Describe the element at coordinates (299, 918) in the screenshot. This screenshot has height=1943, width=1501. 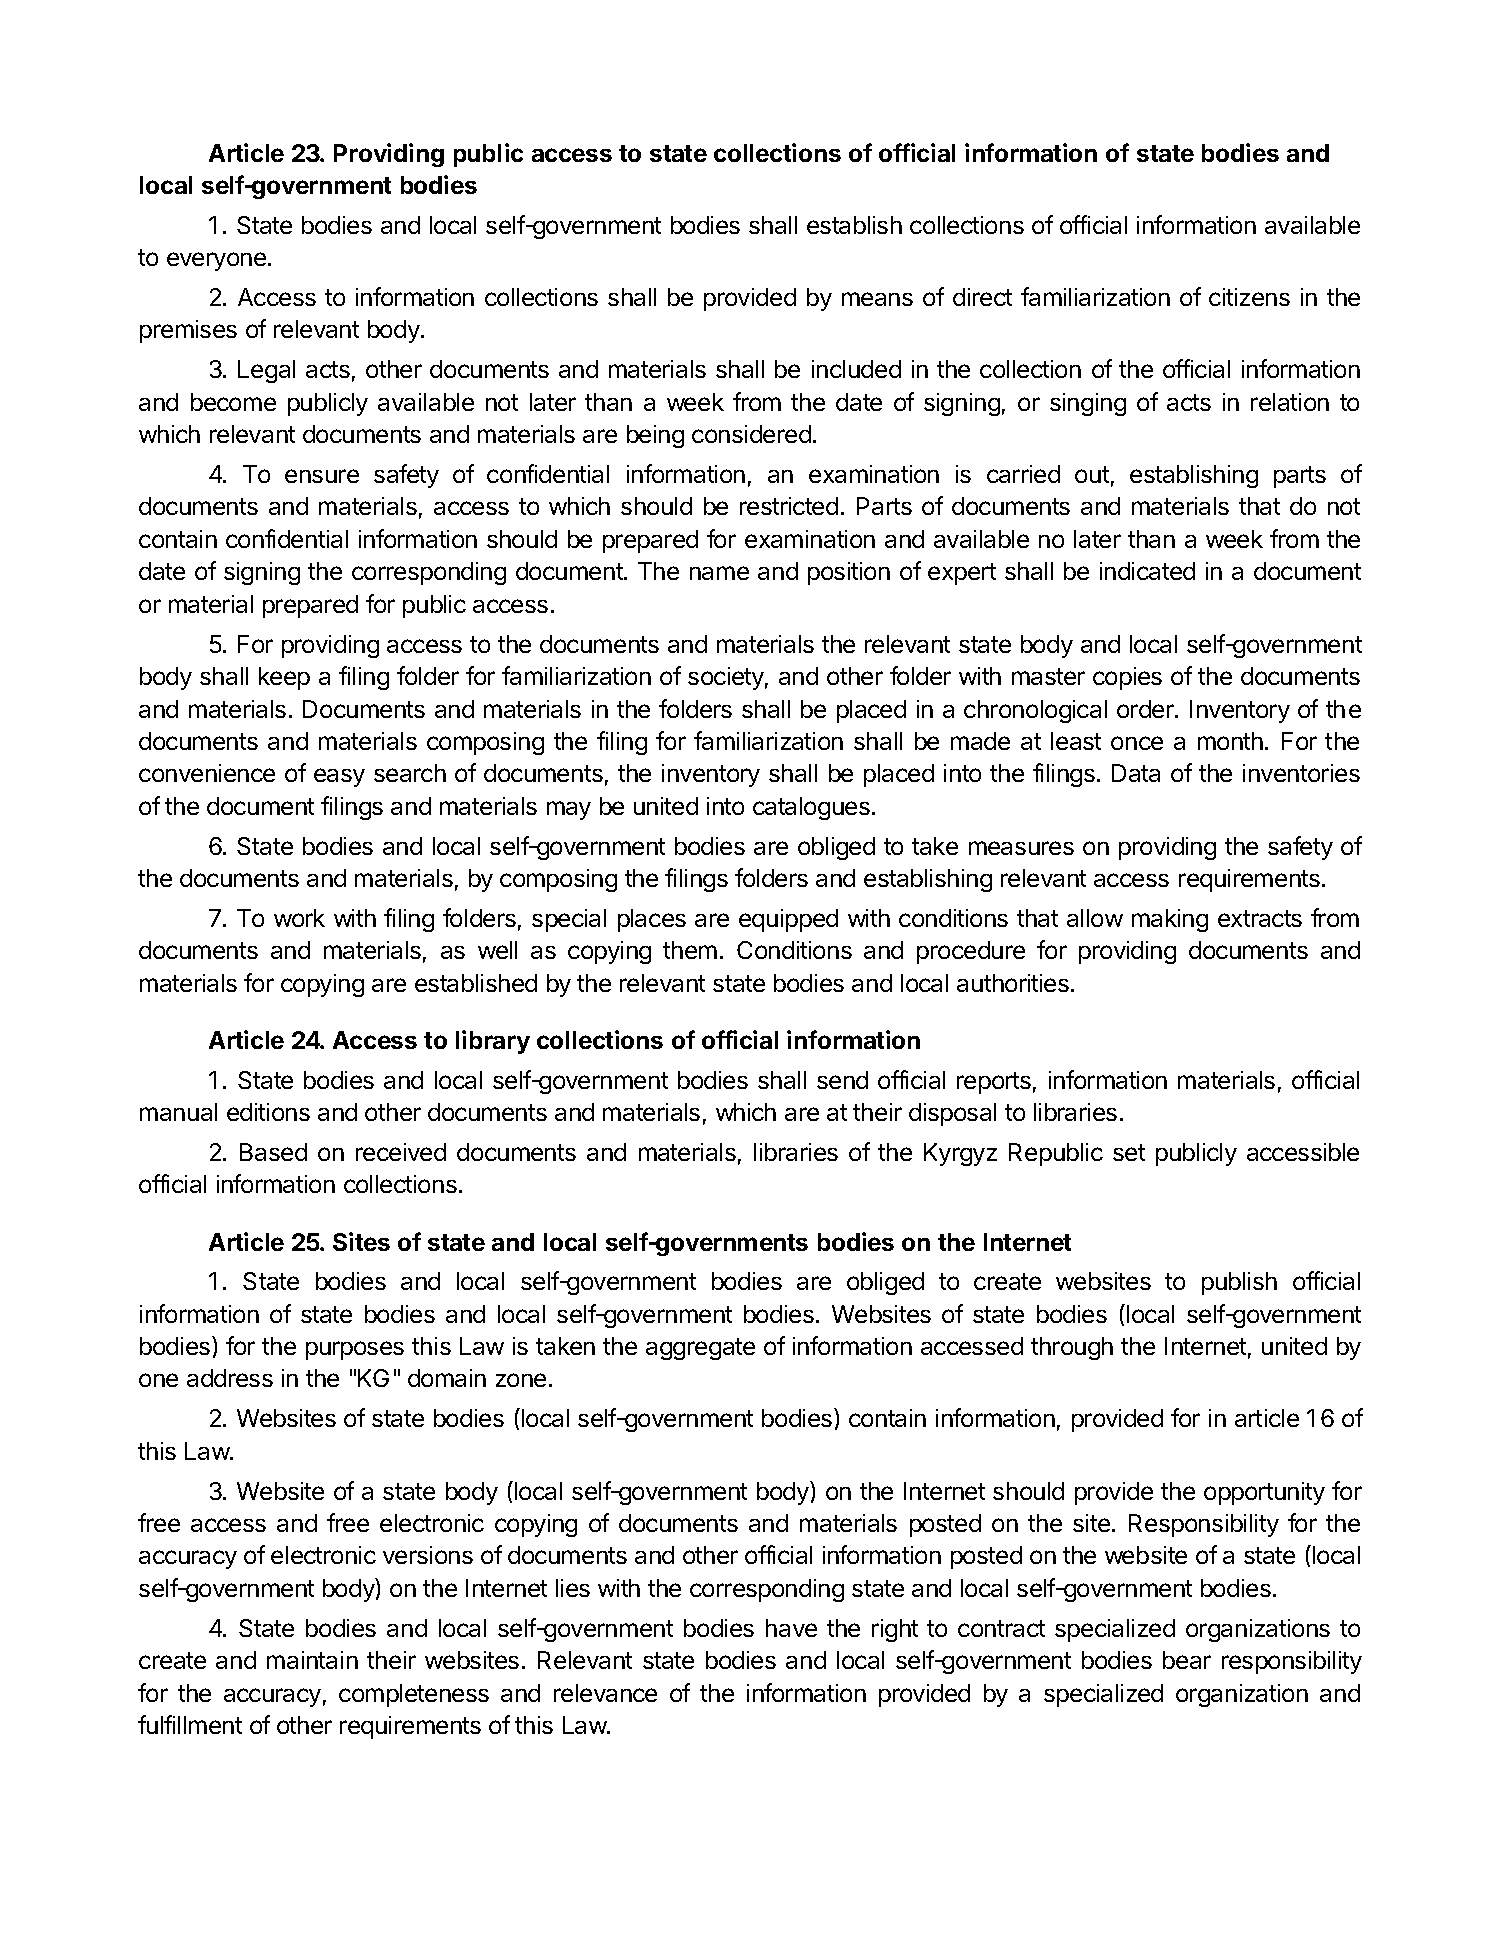
I see `work` at that location.
